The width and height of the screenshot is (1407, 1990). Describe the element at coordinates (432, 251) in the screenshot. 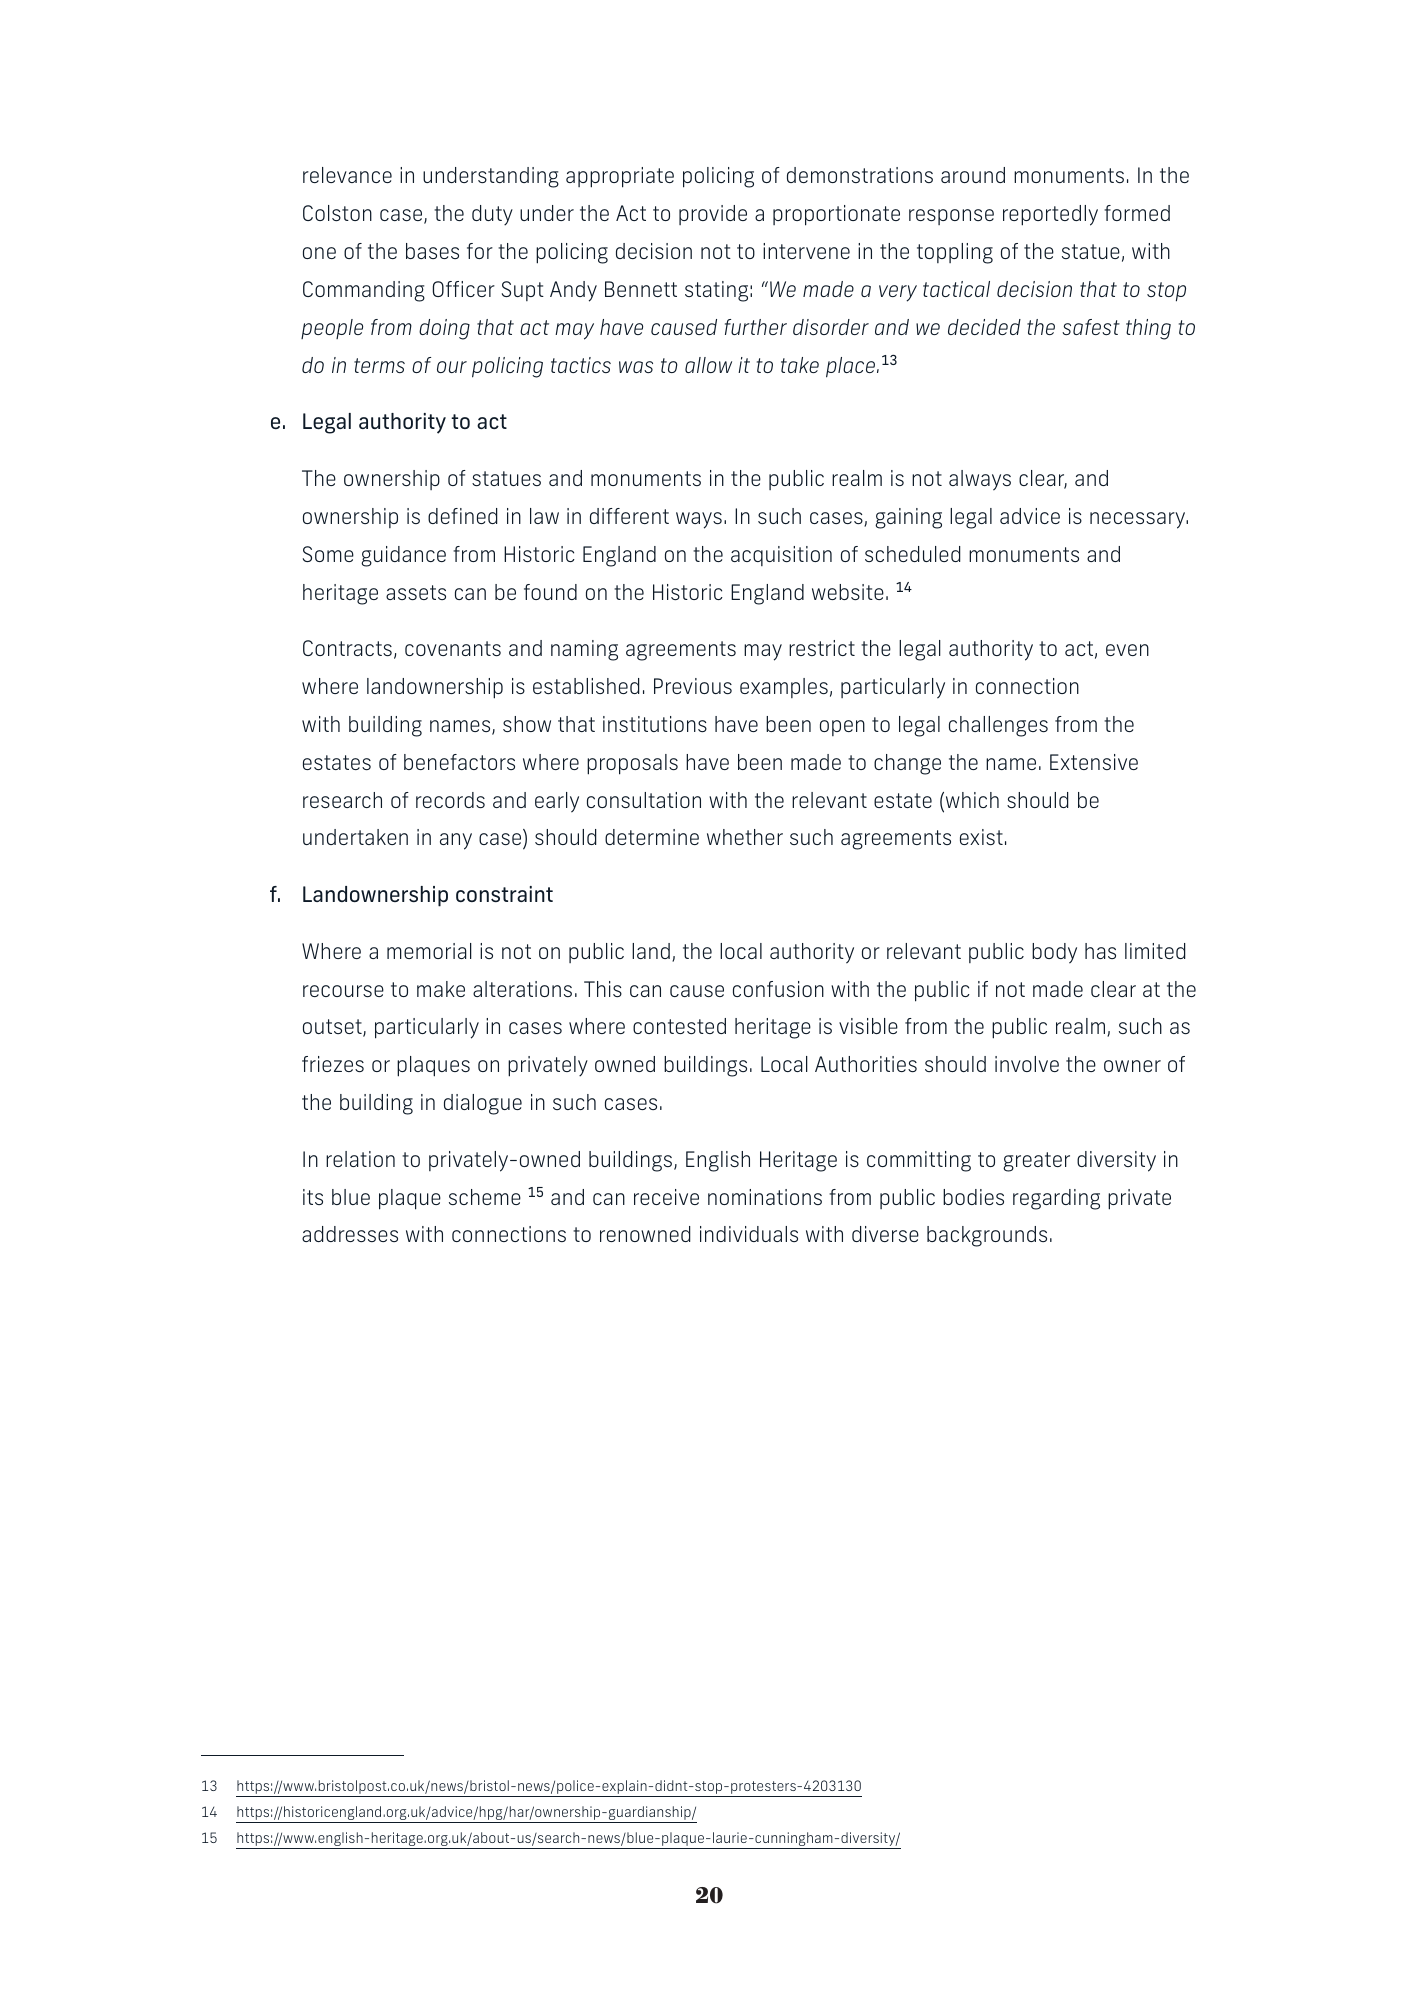

I see `bases` at that location.
